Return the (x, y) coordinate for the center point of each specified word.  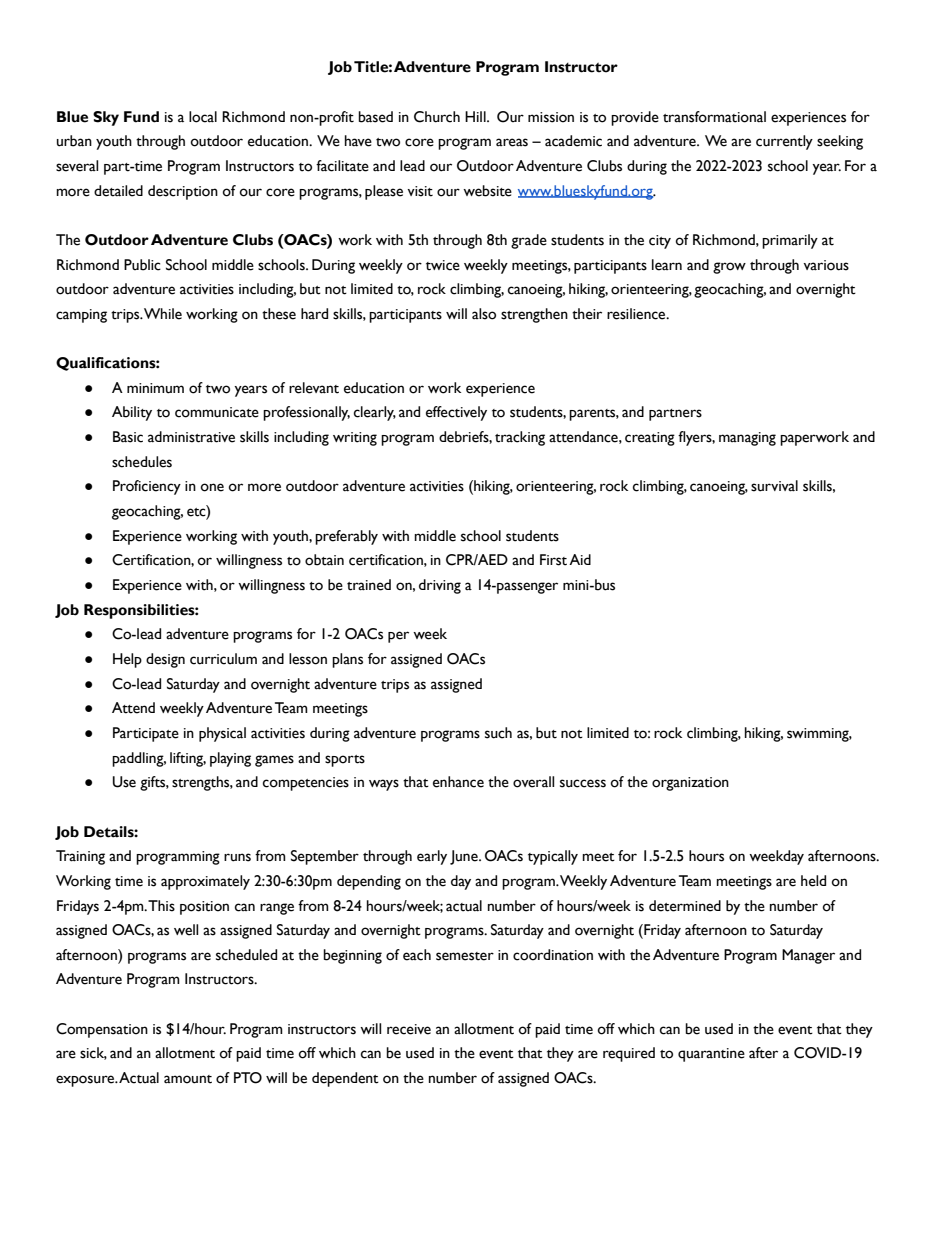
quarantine (711, 1055)
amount (188, 1079)
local (203, 117)
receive (409, 1029)
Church (437, 117)
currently (784, 142)
